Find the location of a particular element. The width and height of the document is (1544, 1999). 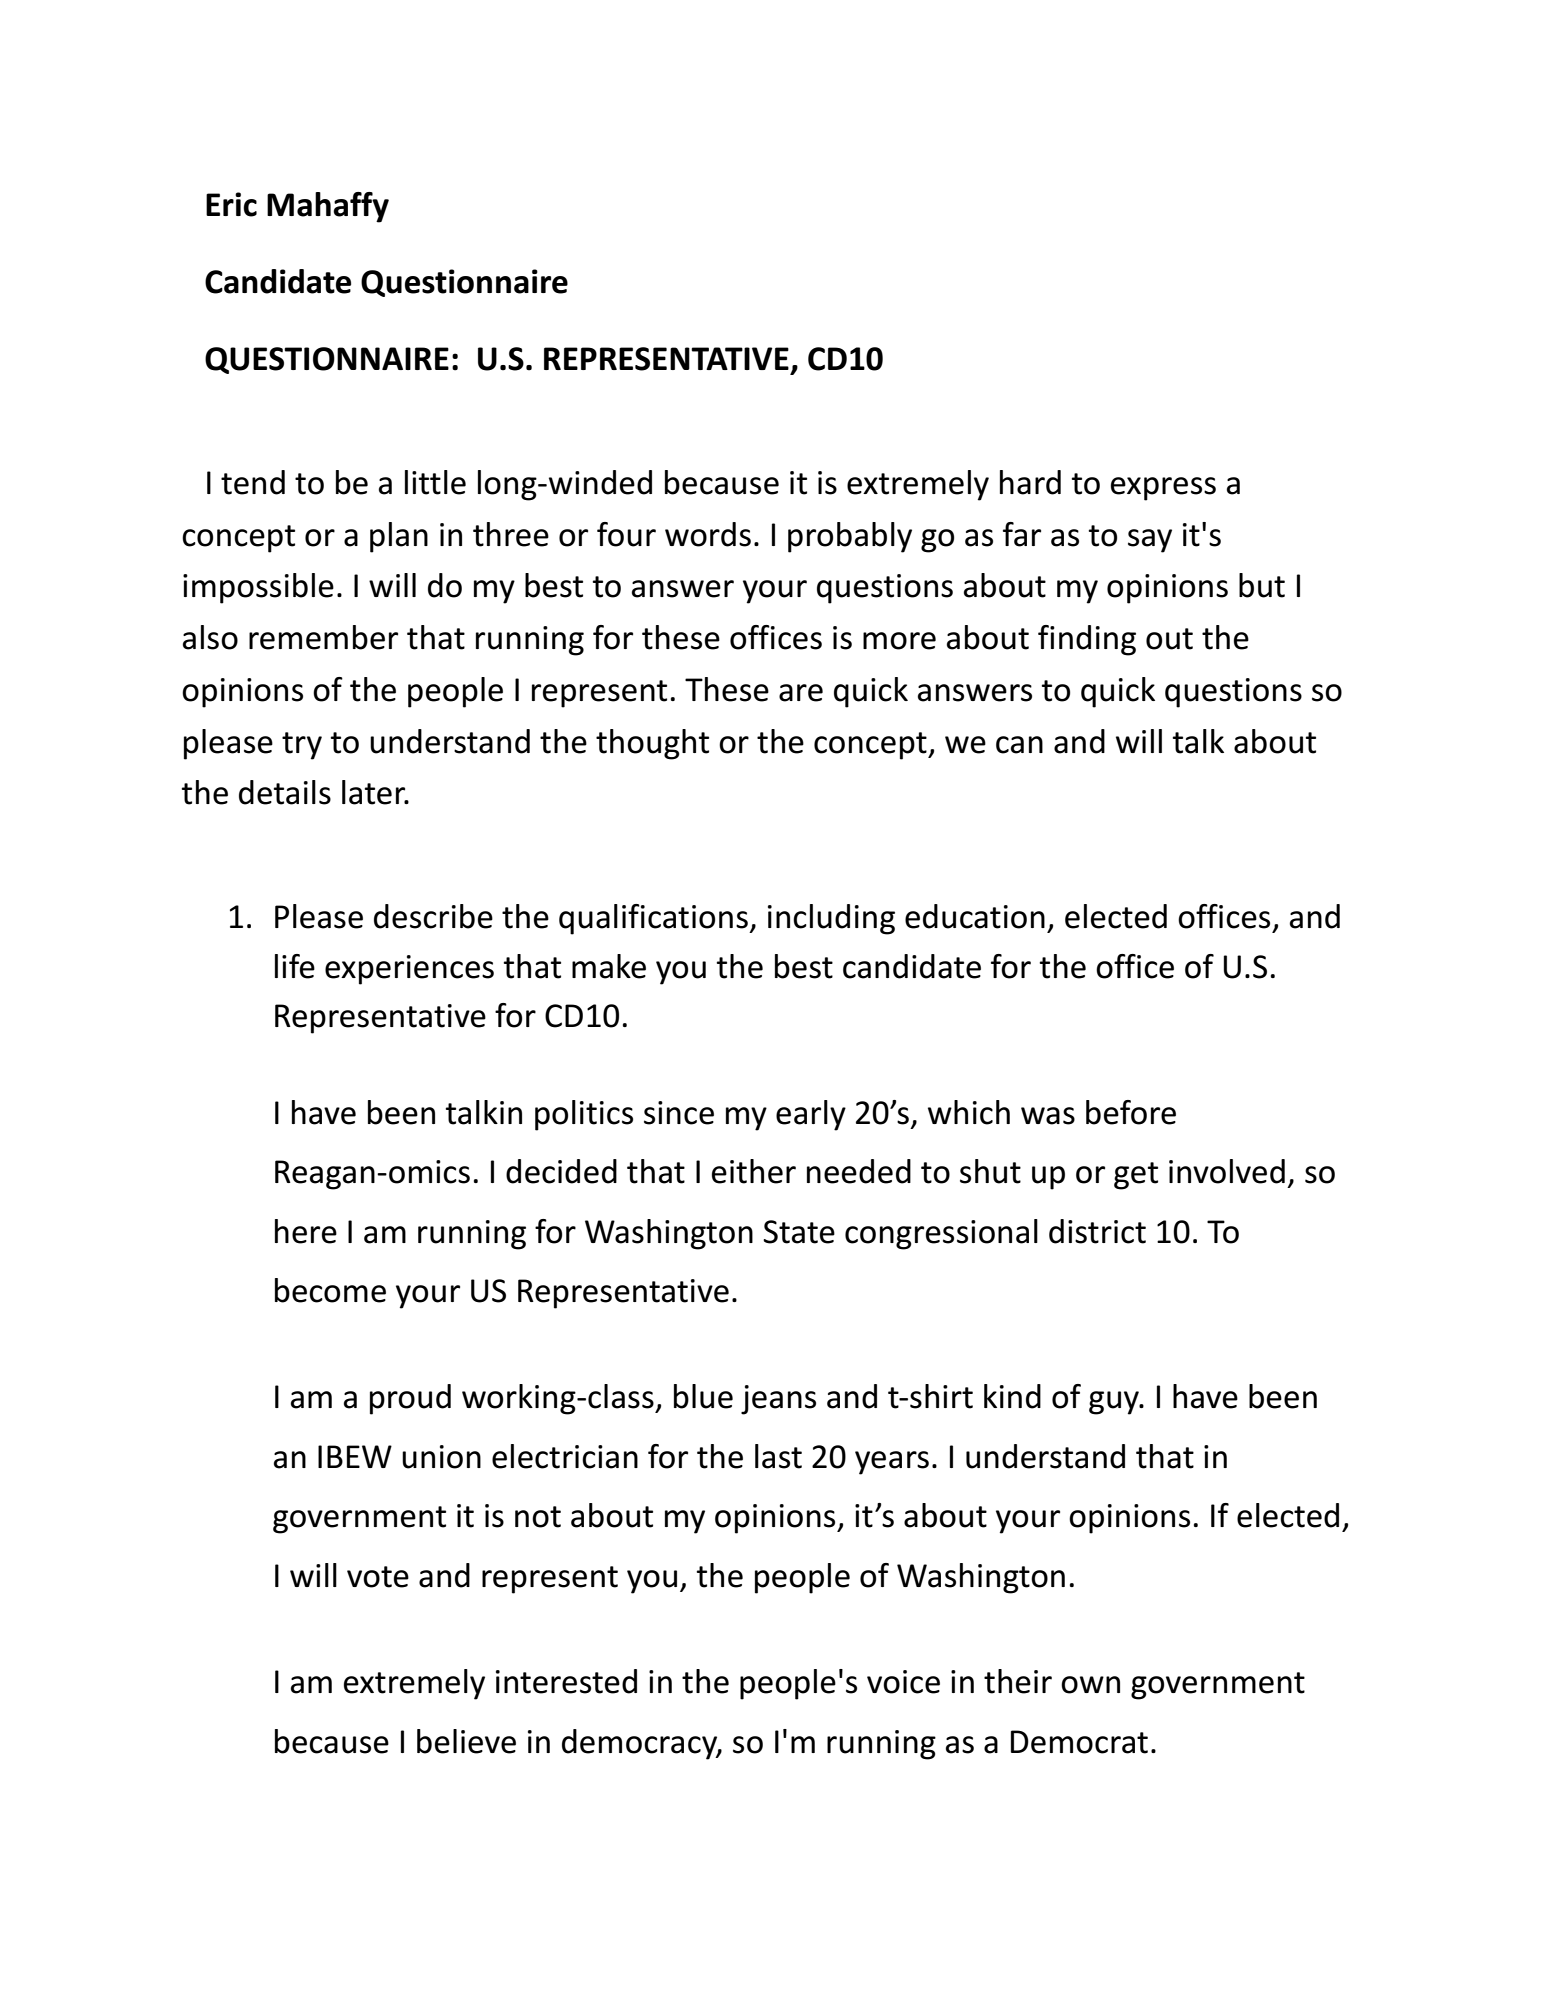

own is located at coordinates (1090, 1685).
